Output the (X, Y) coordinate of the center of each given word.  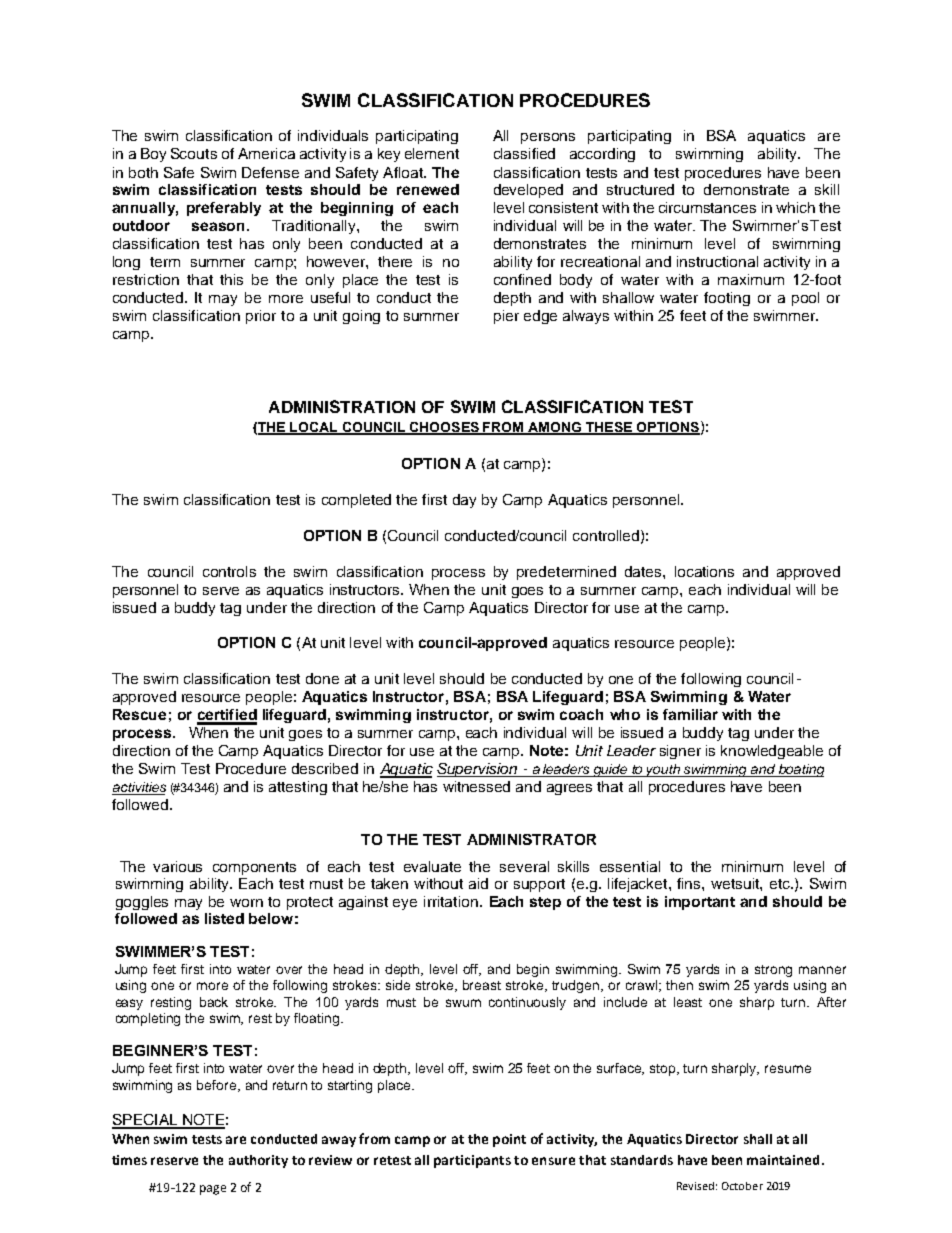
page (213, 1190)
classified (524, 153)
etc (781, 884)
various (177, 866)
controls (229, 571)
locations (704, 571)
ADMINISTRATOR (531, 839)
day (464, 501)
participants (472, 1161)
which (795, 207)
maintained (783, 1160)
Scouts (194, 153)
